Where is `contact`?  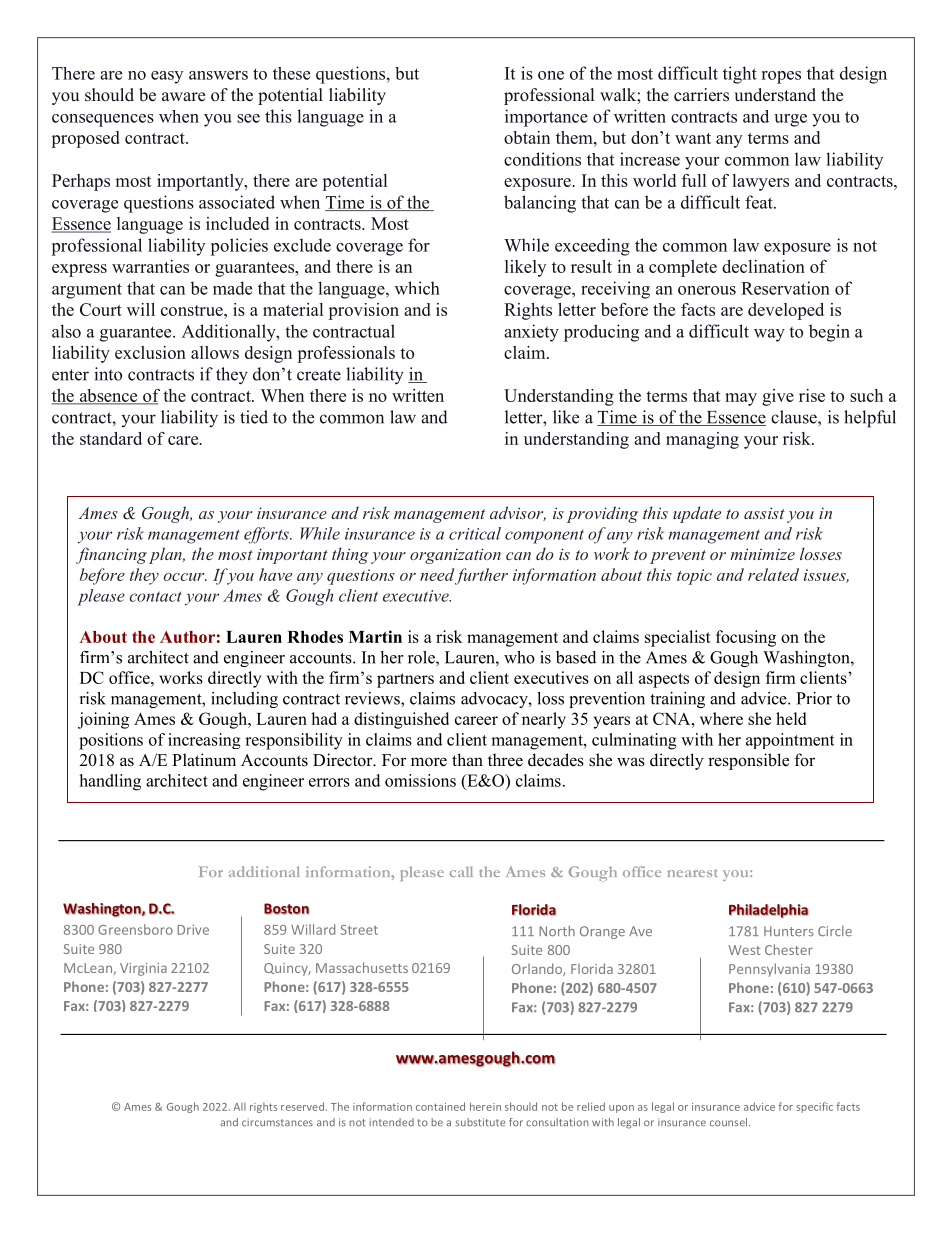
contact is located at coordinates (156, 596).
